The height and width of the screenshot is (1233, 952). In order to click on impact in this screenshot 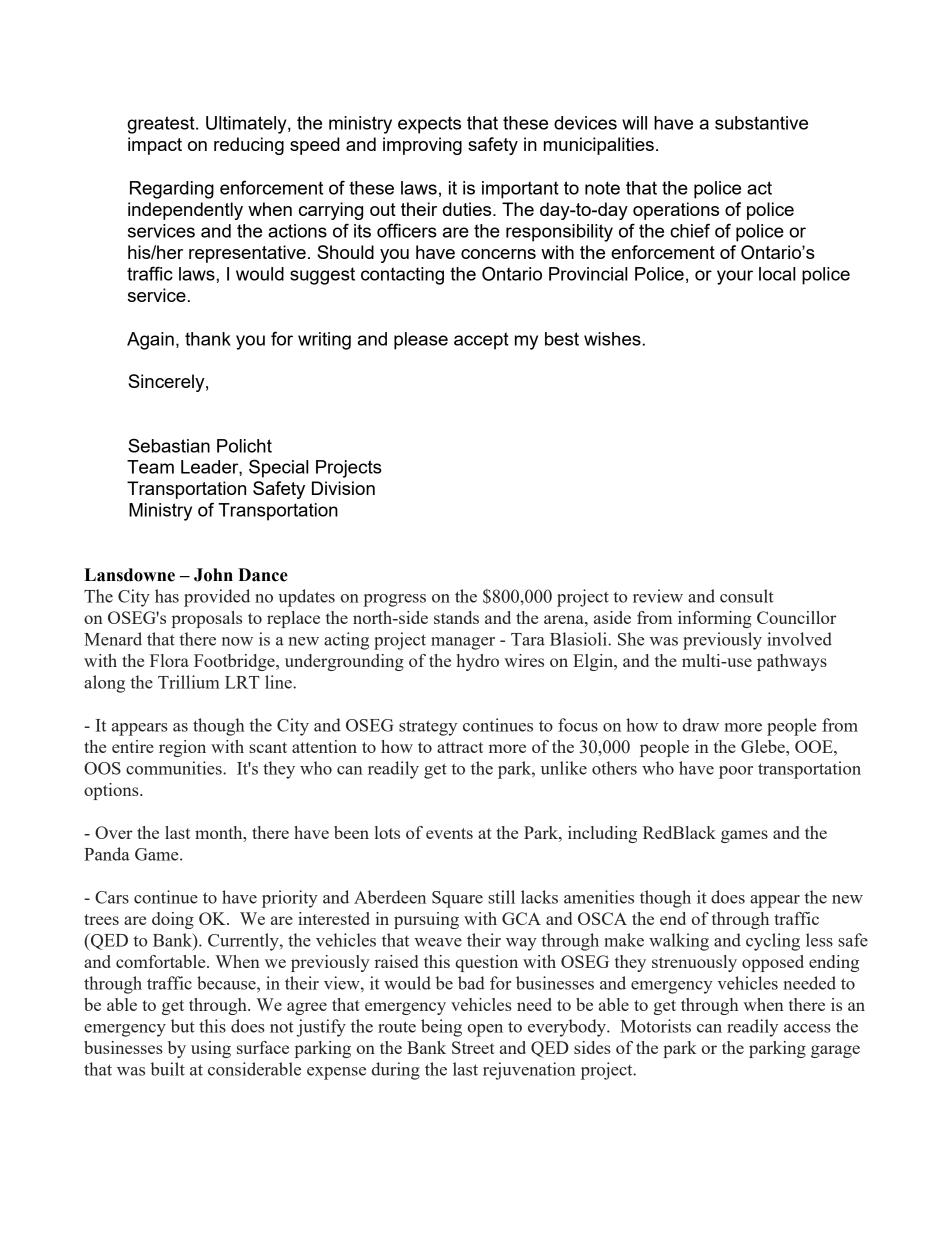, I will do `click(155, 146)`.
